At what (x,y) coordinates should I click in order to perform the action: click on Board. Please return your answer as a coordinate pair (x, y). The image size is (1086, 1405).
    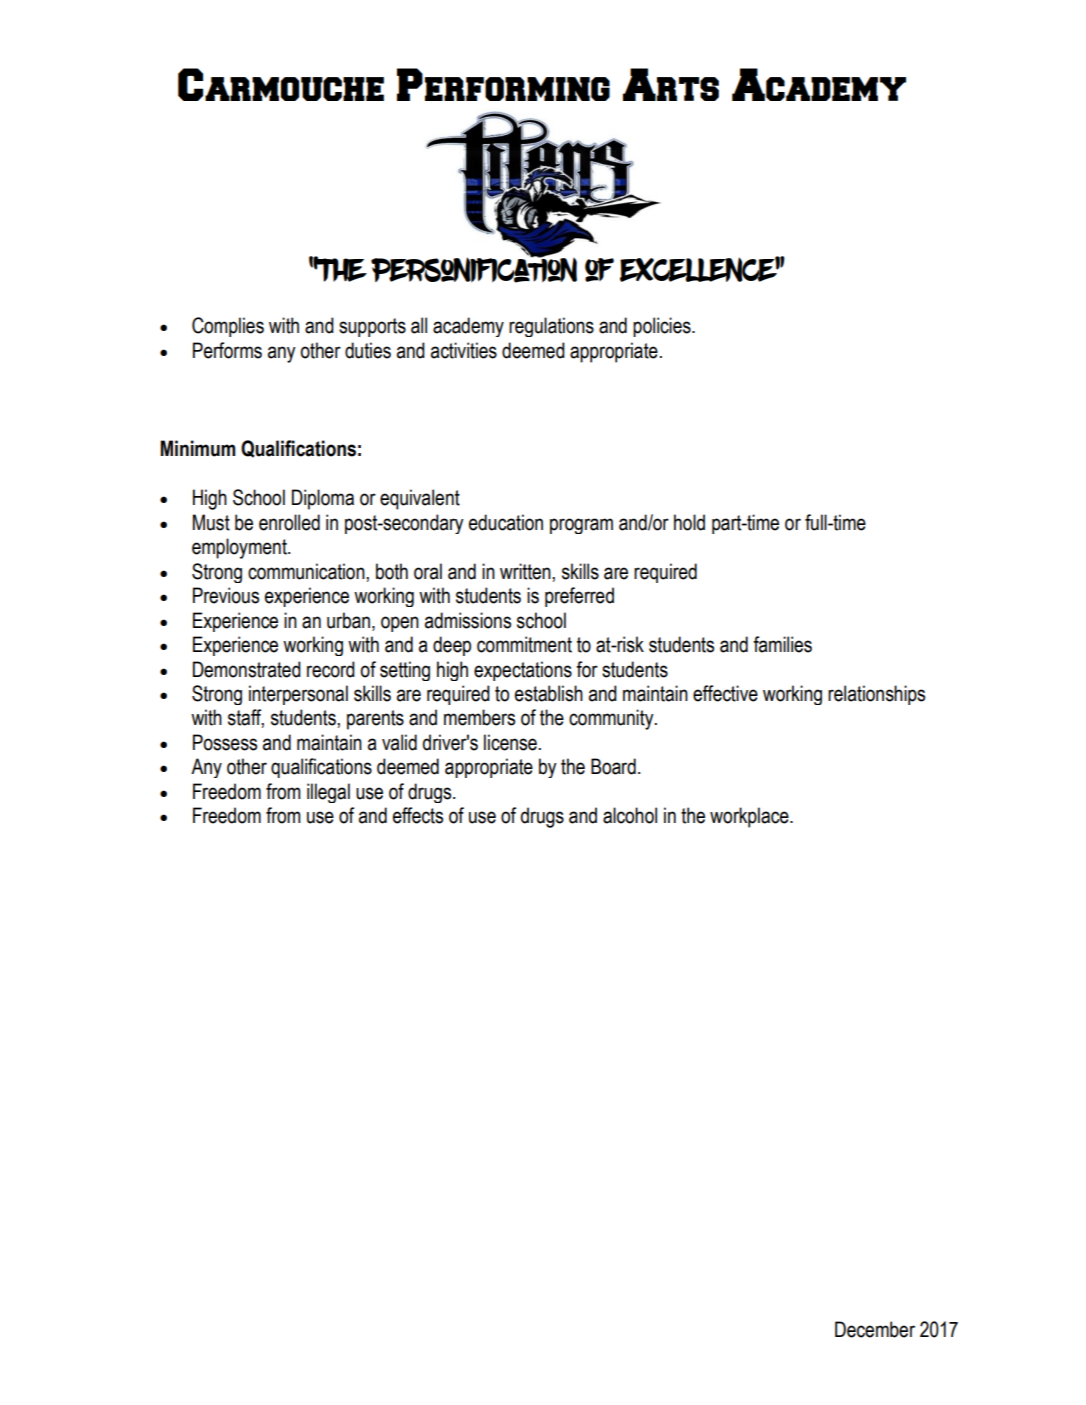
    Looking at the image, I should click on (613, 766).
